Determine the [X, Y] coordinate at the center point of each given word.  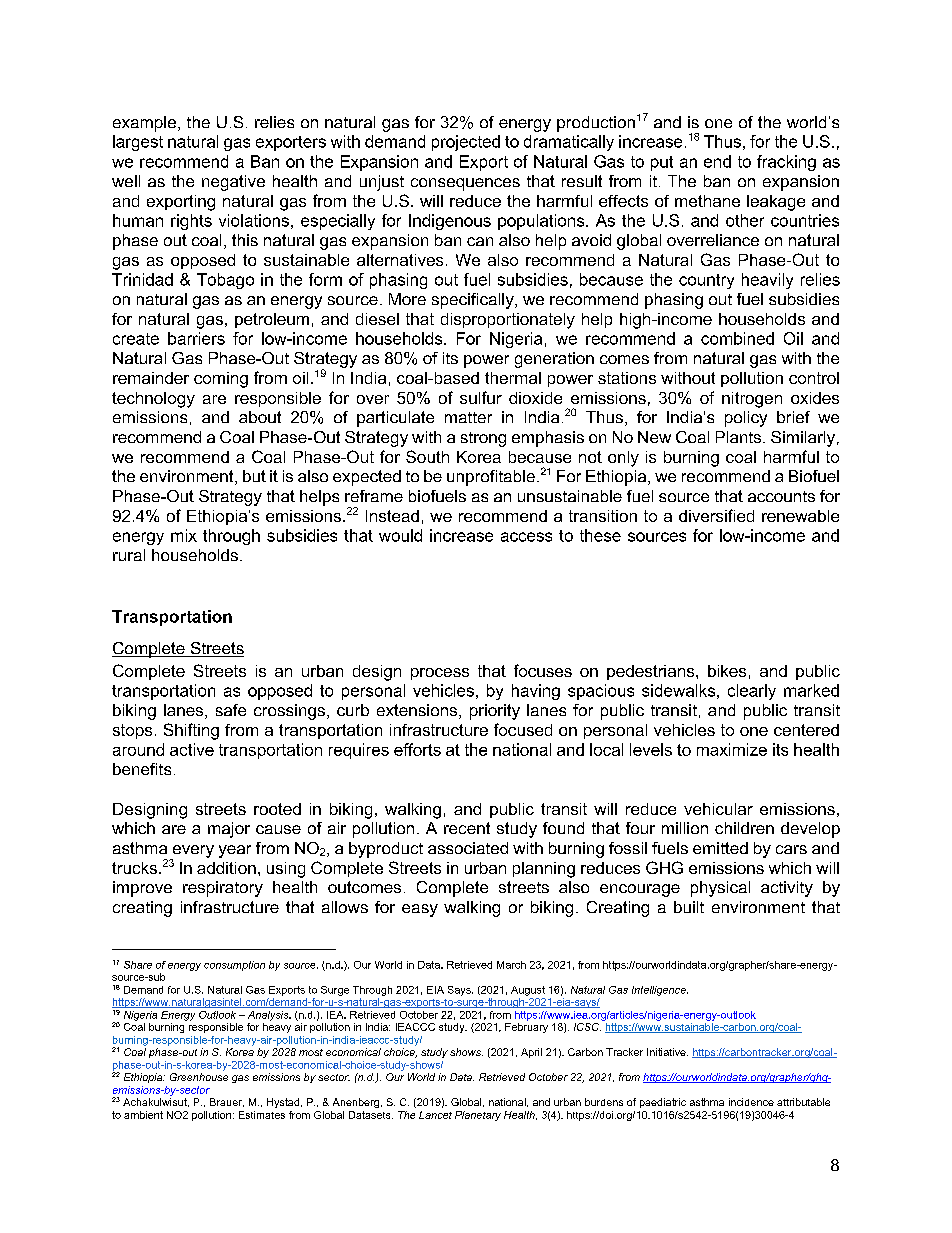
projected [466, 143]
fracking [786, 163]
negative [233, 183]
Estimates [262, 1115]
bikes [727, 671]
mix [184, 535]
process [440, 674]
